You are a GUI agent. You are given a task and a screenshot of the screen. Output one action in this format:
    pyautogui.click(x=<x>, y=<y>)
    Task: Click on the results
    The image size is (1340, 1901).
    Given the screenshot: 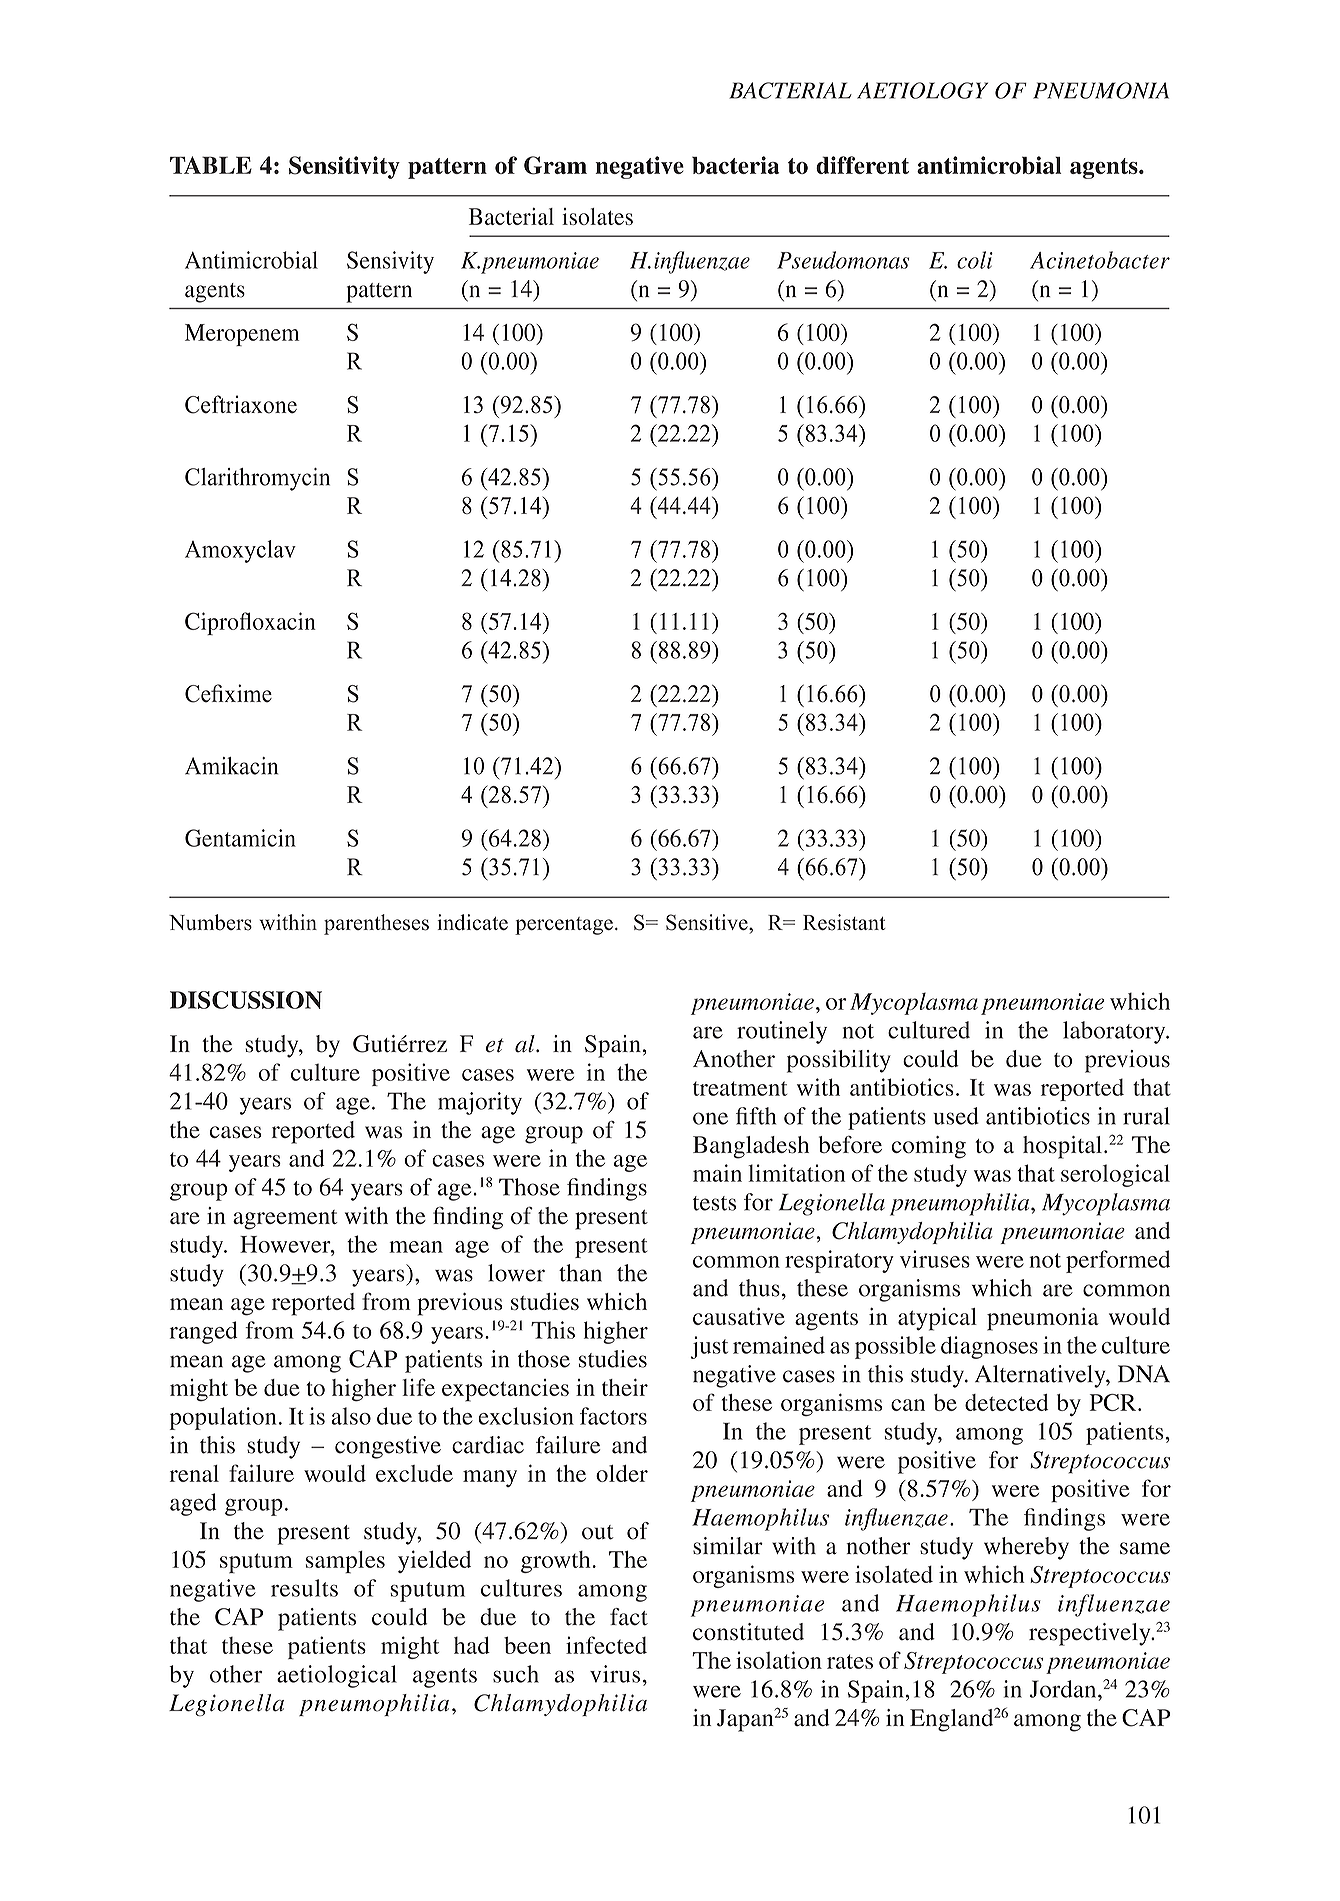 What is the action you would take?
    pyautogui.click(x=304, y=1588)
